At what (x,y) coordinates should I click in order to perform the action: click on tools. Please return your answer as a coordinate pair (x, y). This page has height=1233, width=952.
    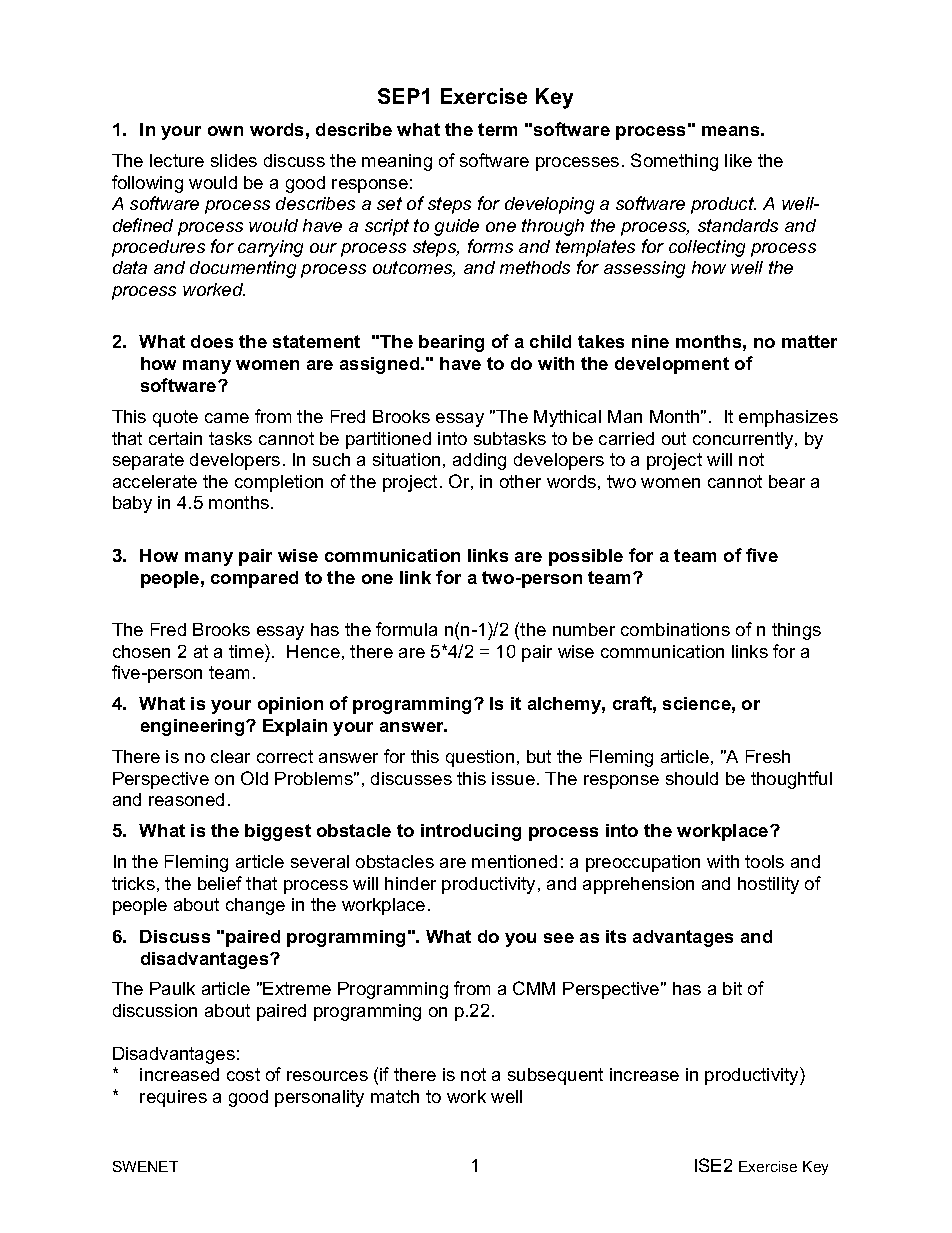
    Looking at the image, I should click on (764, 861).
